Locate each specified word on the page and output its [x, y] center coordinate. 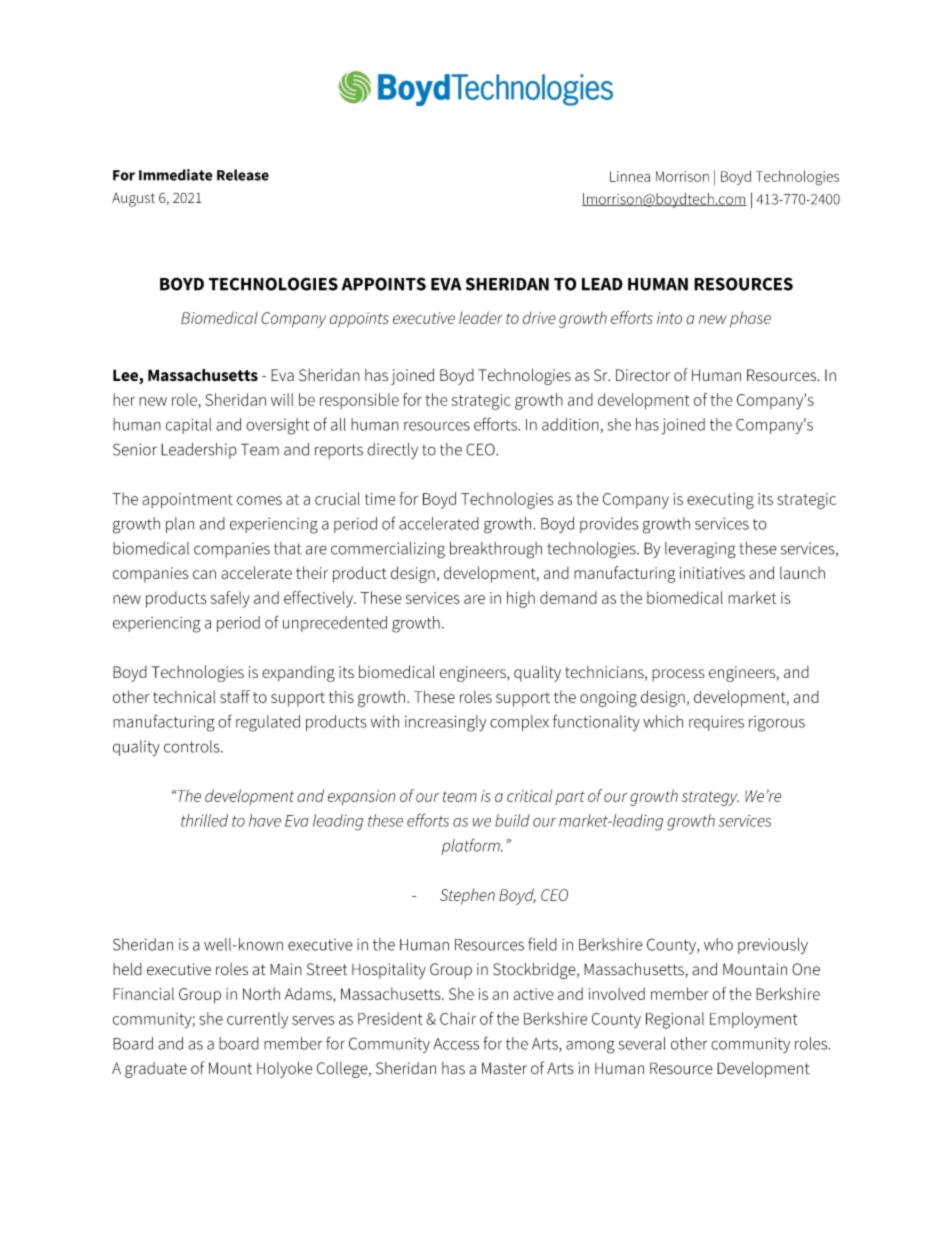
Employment [753, 1020]
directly [392, 451]
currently [257, 1020]
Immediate [175, 175]
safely [230, 599]
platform [471, 846]
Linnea [630, 176]
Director [643, 375]
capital [188, 426]
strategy [710, 798]
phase [750, 319]
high [521, 599]
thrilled [204, 820]
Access [456, 1044]
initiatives [712, 573]
